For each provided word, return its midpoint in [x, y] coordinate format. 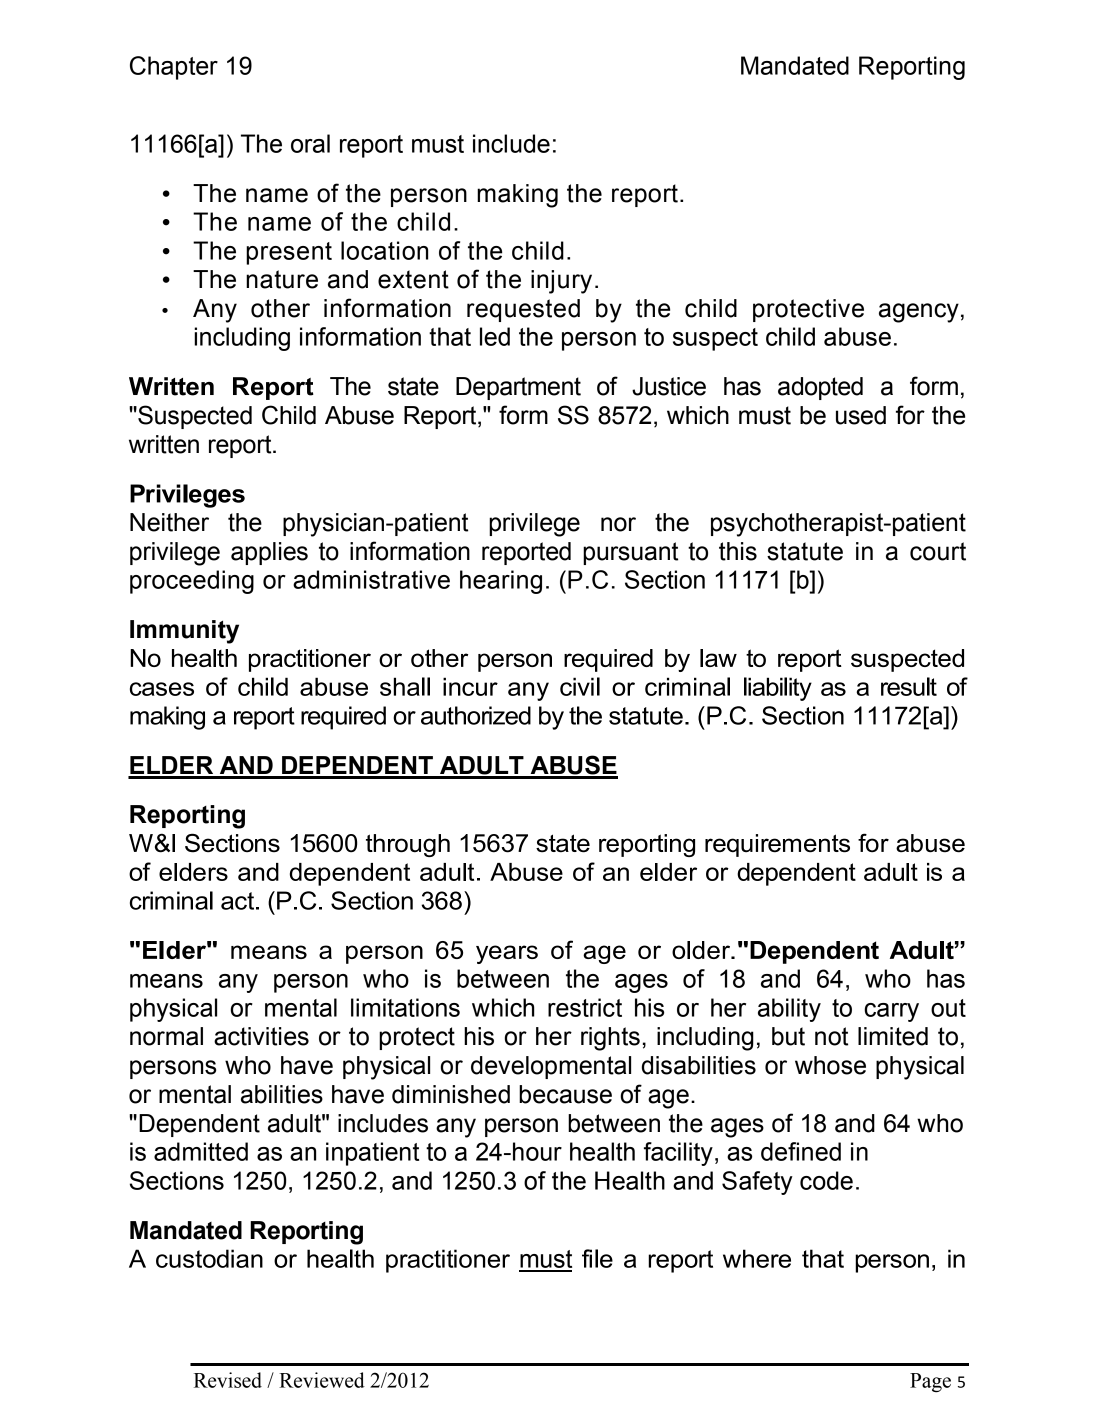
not [831, 1036]
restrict [585, 1007]
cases [162, 689]
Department [518, 388]
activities [261, 1036]
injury [561, 282]
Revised [228, 1380]
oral [310, 143]
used [861, 415]
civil [580, 686]
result [909, 686]
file [597, 1258]
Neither [169, 522]
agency [919, 313]
